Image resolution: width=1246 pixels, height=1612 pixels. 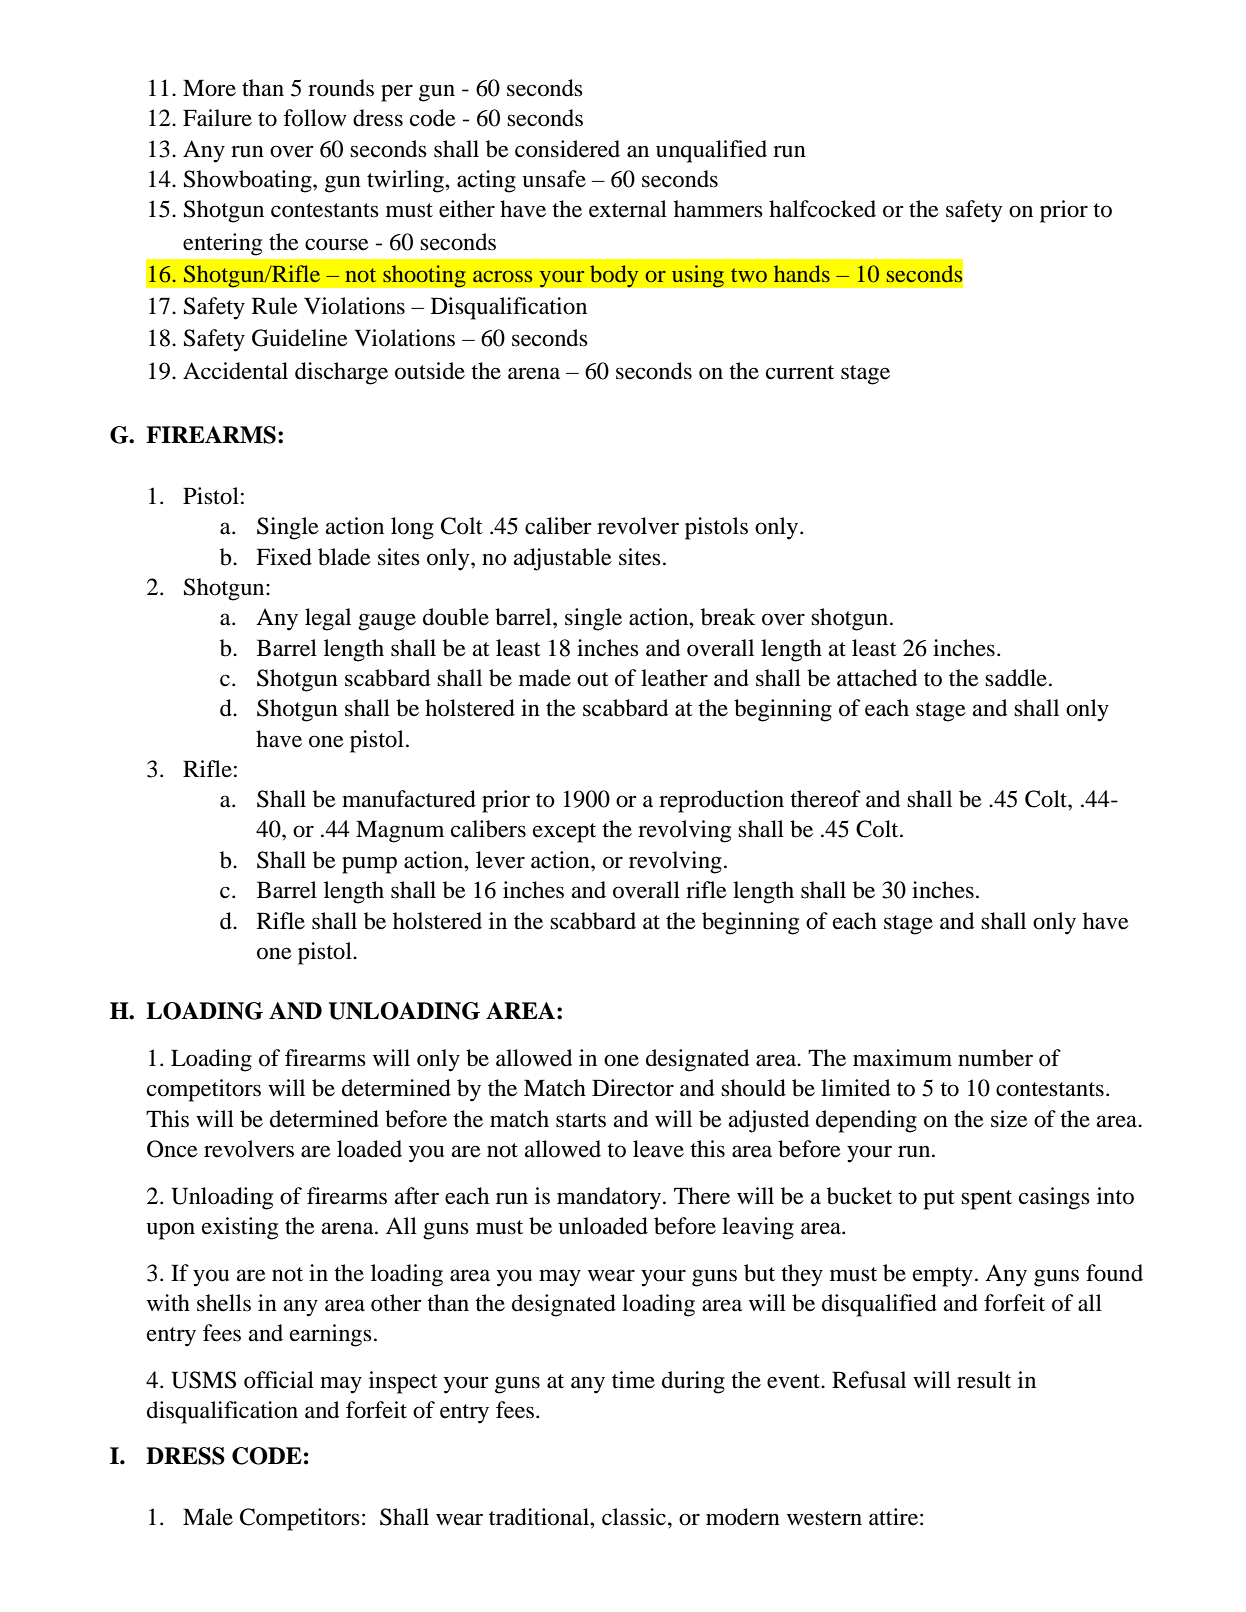 What do you see at coordinates (172, 1149) in the screenshot?
I see `Once` at bounding box center [172, 1149].
